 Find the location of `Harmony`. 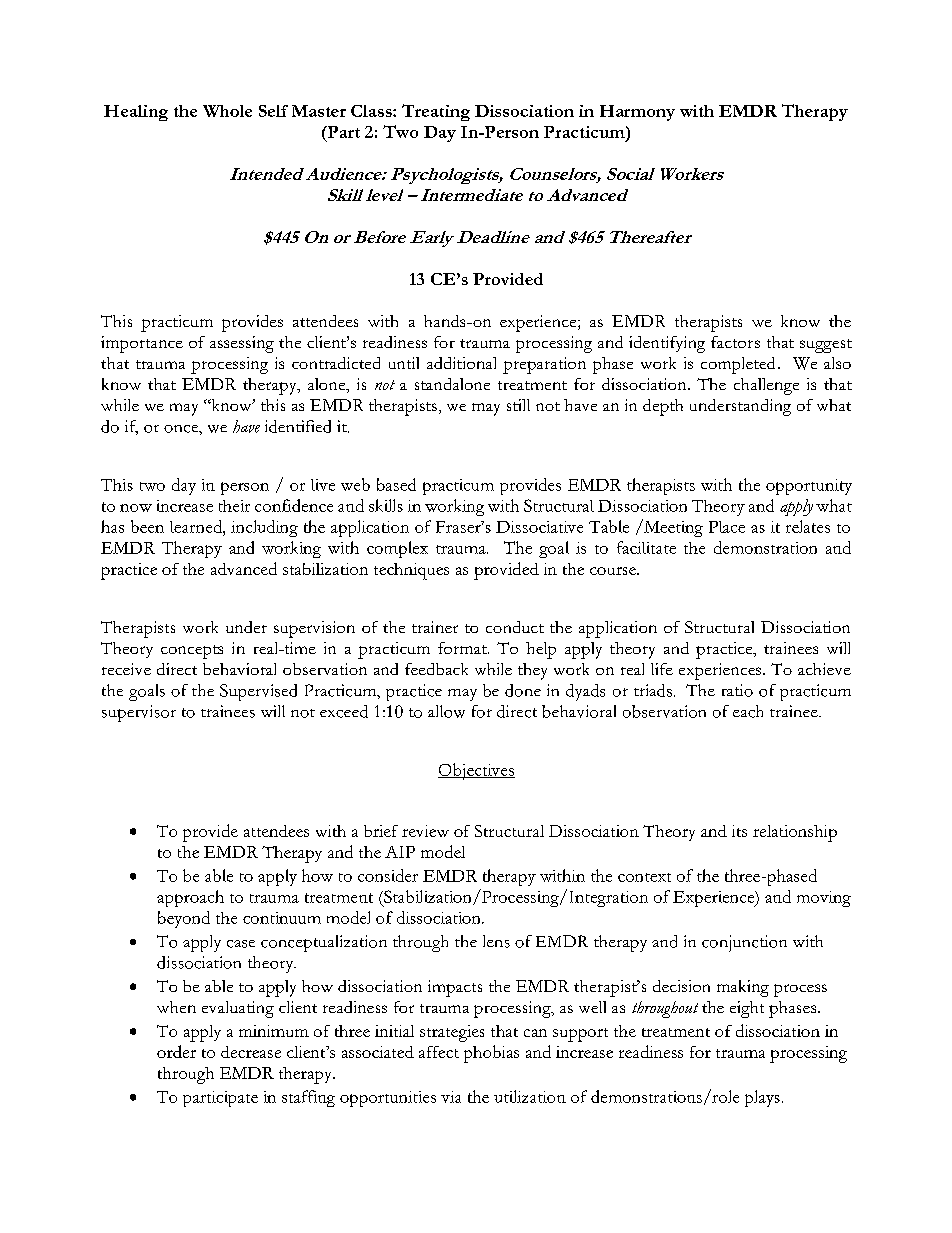

Harmony is located at coordinates (637, 113).
